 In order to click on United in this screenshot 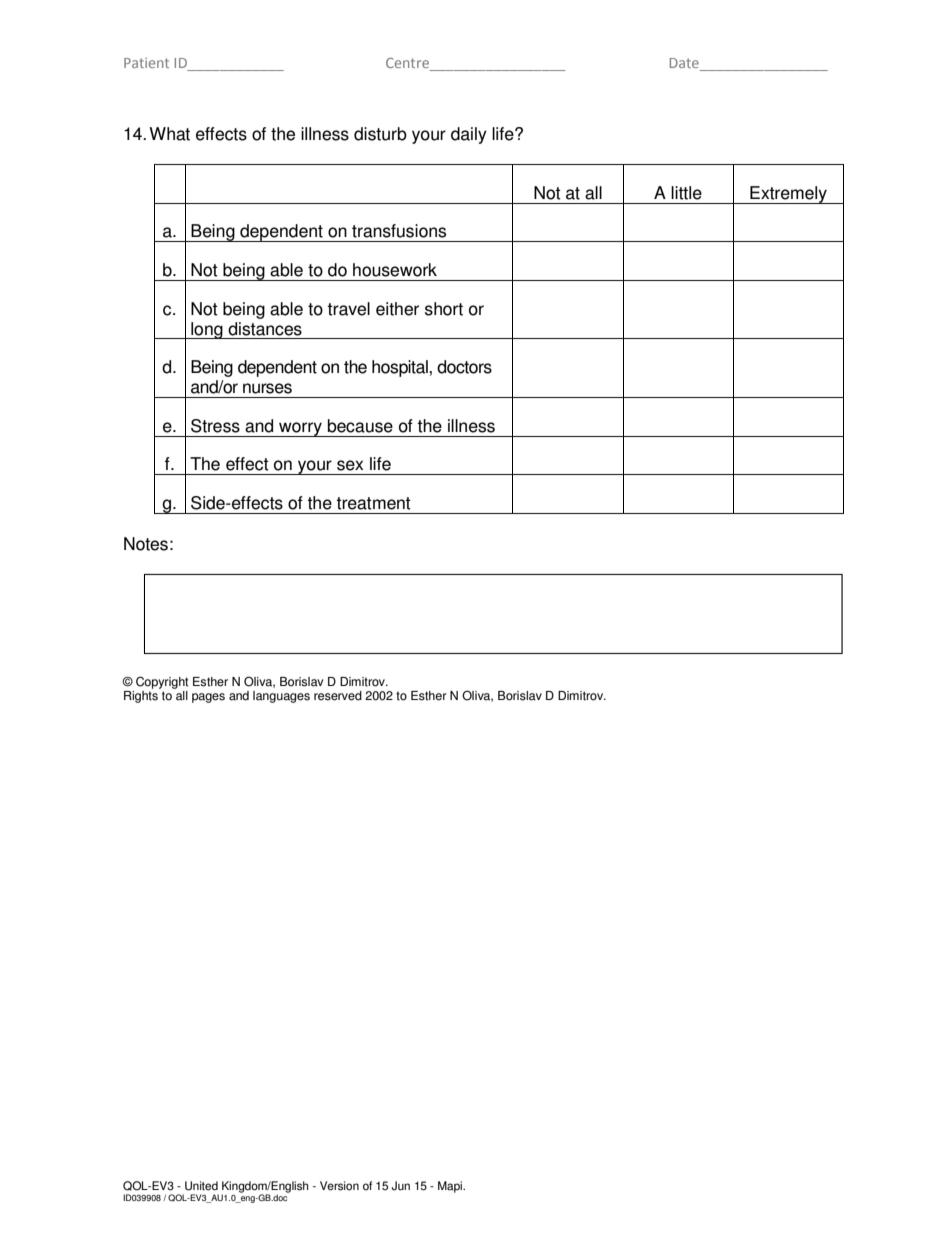, I will do `click(201, 1186)`.
